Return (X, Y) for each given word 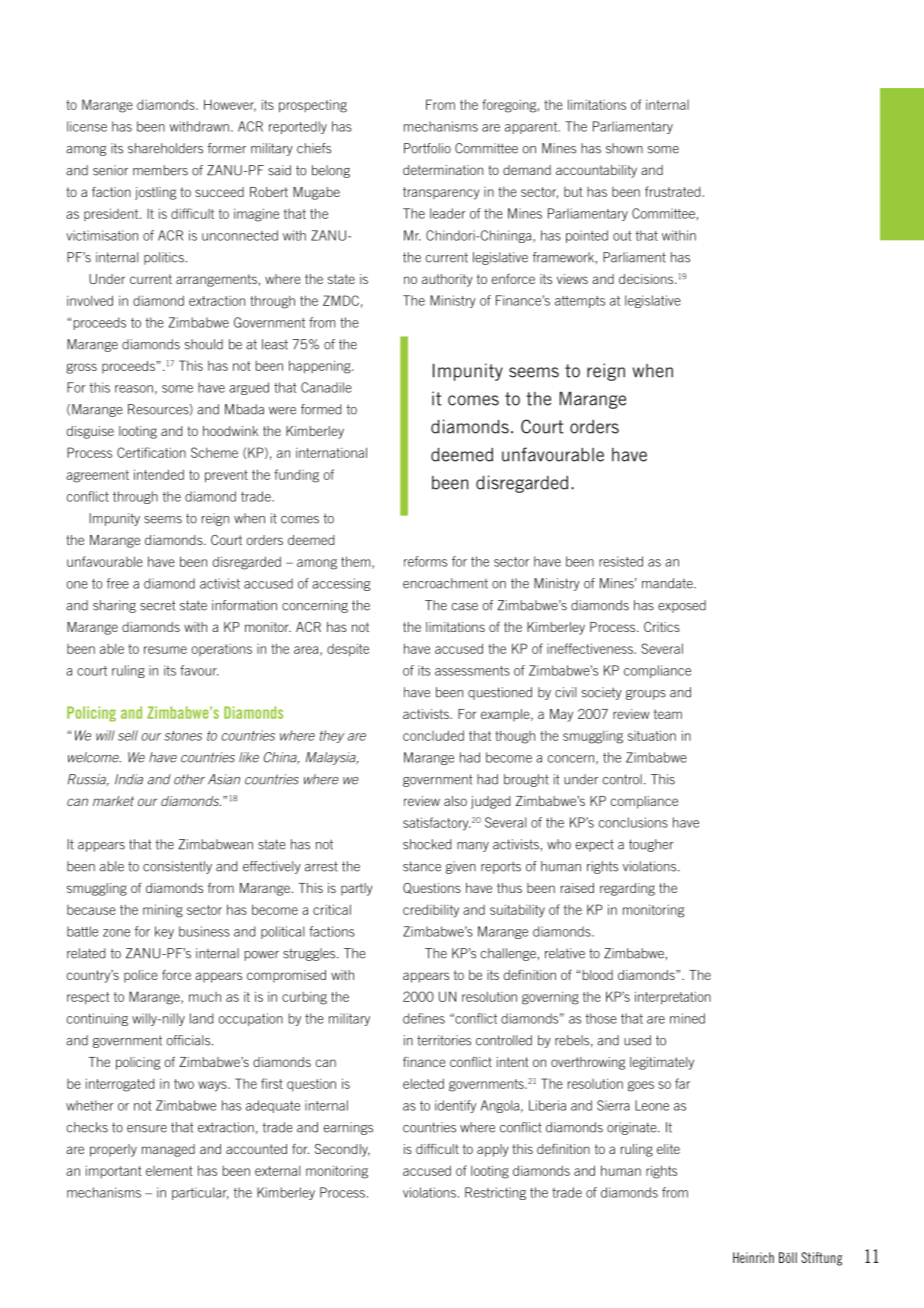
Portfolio (427, 148)
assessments (472, 671)
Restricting (495, 1193)
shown (624, 148)
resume (165, 650)
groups (646, 695)
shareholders (165, 148)
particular (200, 1193)
